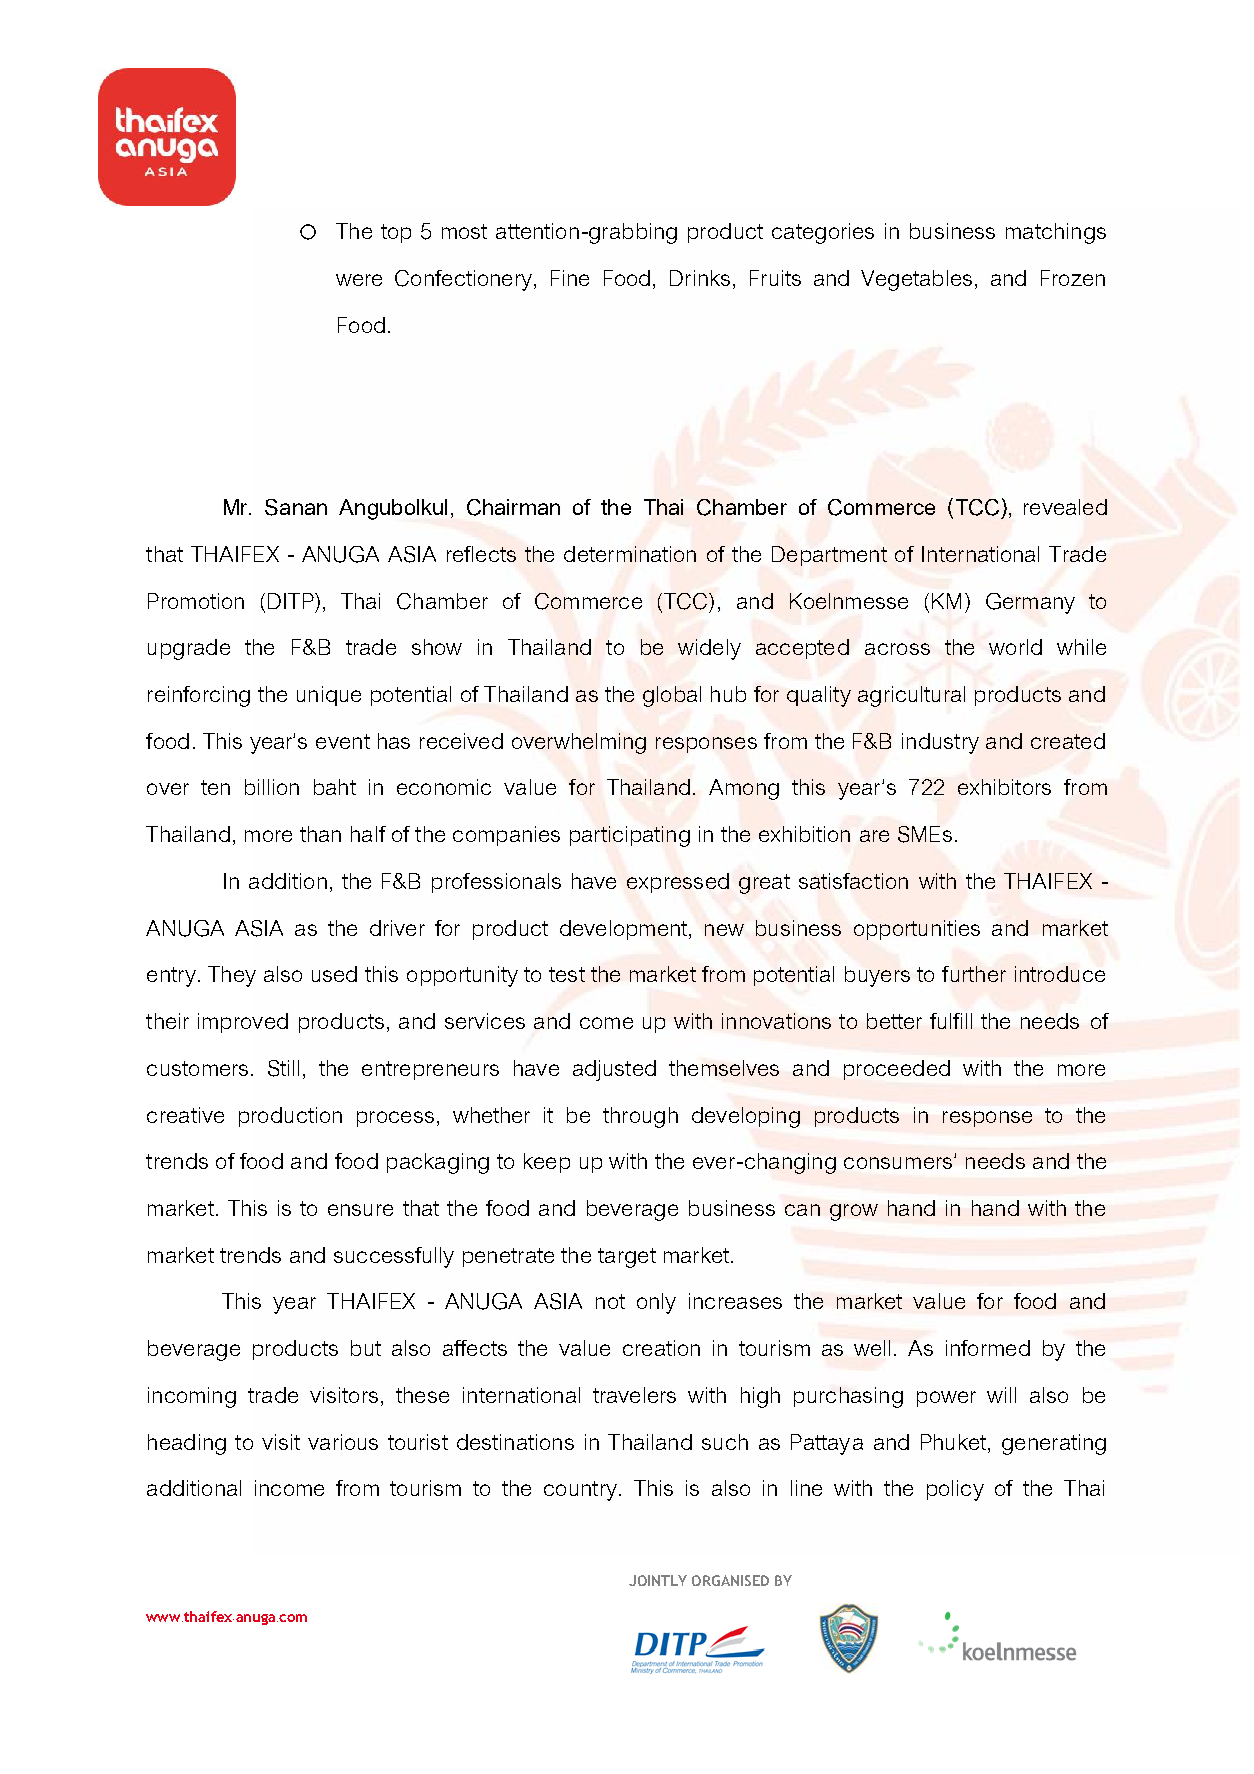  Describe the element at coordinates (955, 1490) in the document. I see `policy` at that location.
